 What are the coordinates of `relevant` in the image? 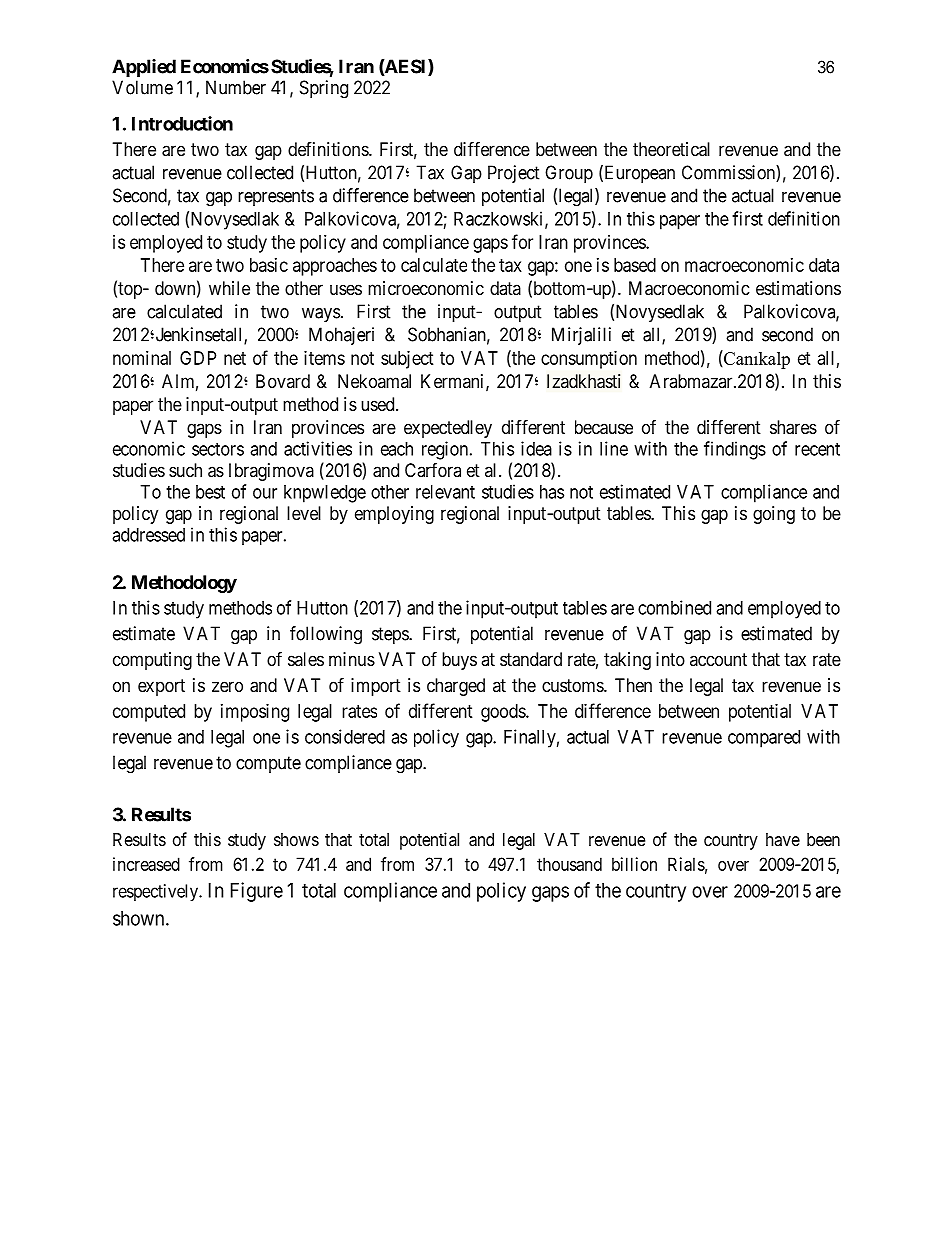 It's located at (445, 492).
